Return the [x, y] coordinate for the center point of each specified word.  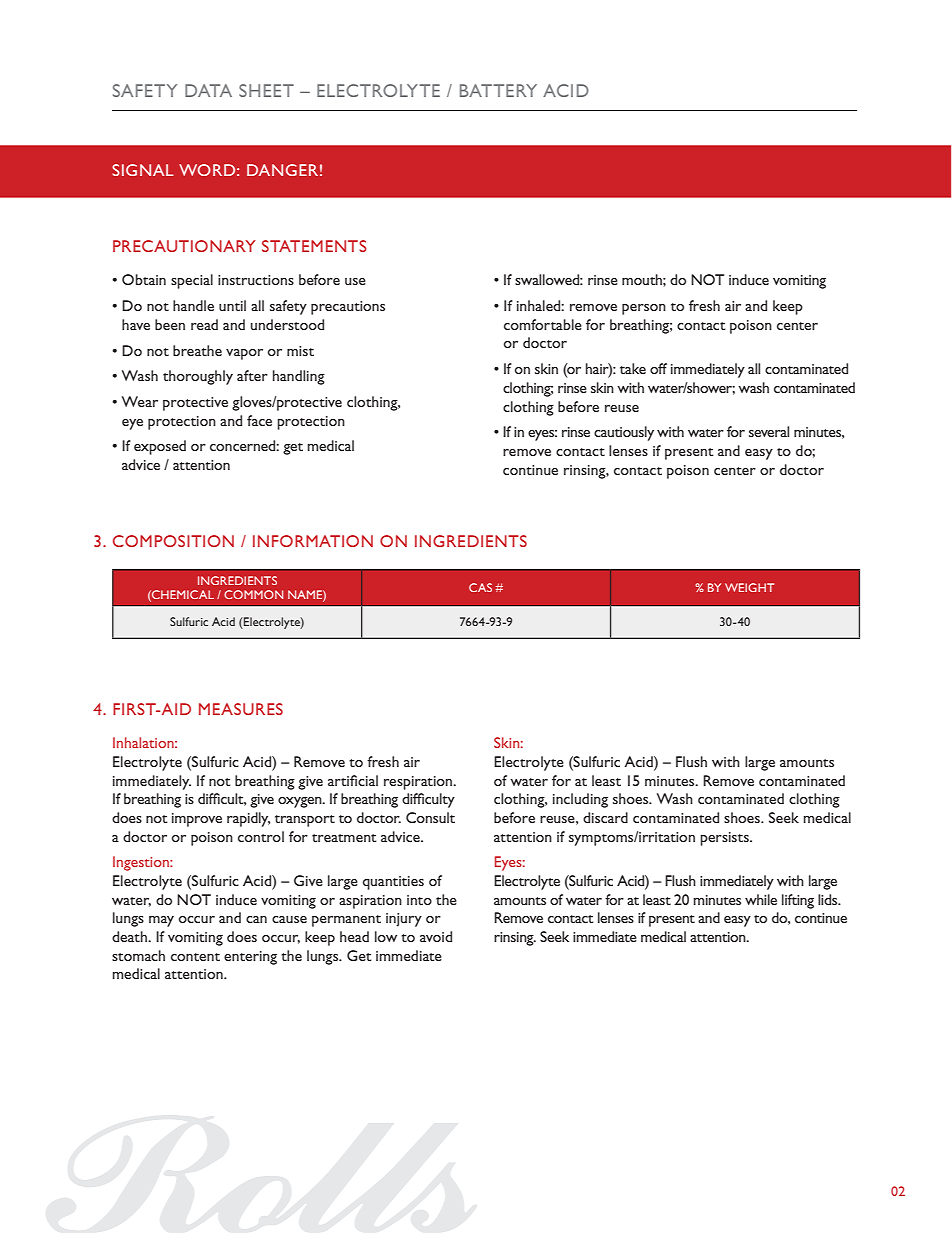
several [769, 431]
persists [725, 839]
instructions [256, 280]
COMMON [253, 594]
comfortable [543, 324]
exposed [160, 447]
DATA [208, 90]
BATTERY [498, 90]
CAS [480, 587]
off [658, 368]
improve [197, 820]
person [644, 309]
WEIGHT [749, 587]
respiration [419, 783]
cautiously [624, 433]
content [195, 957]
